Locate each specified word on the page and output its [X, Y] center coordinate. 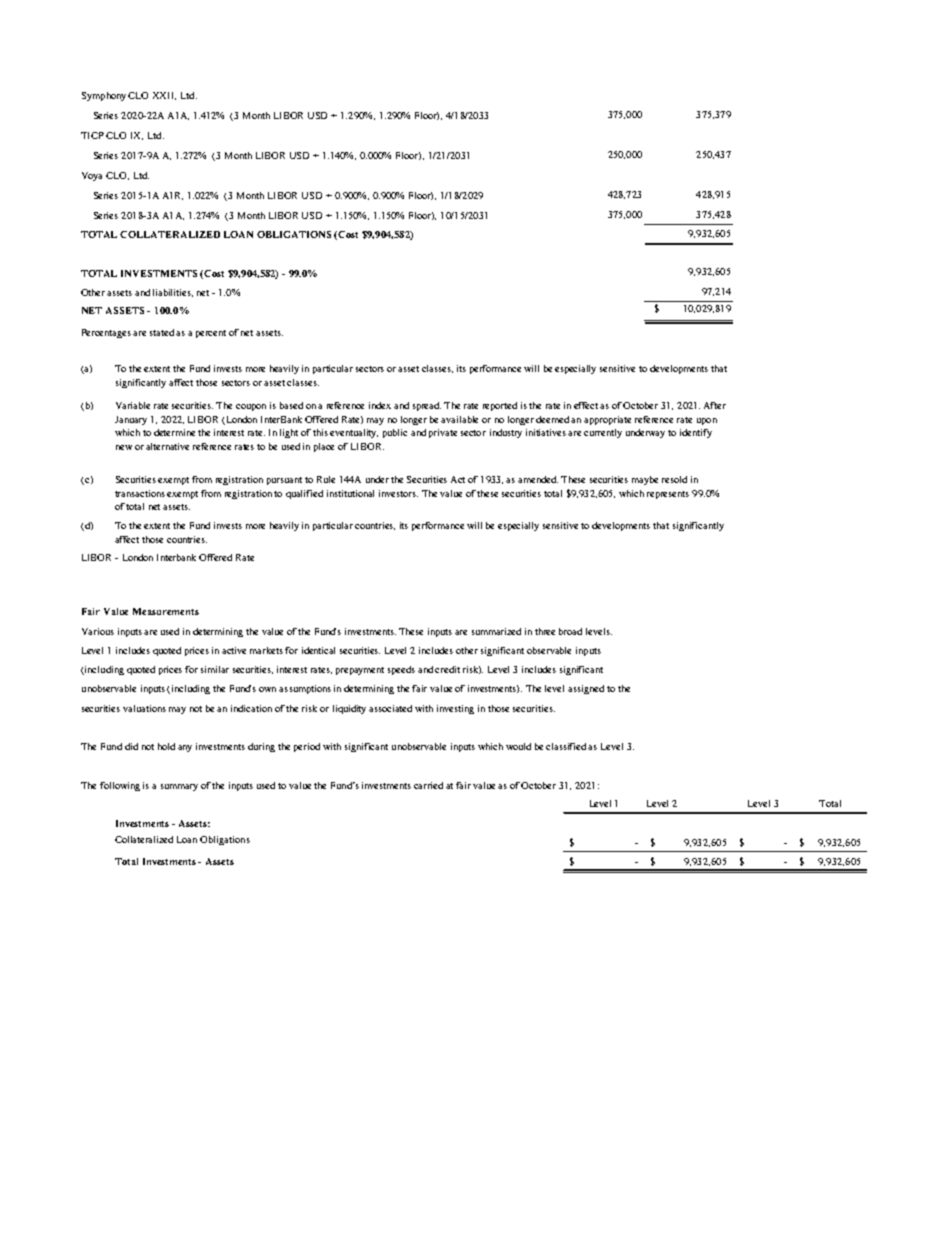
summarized [496, 631]
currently [603, 433]
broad [570, 631]
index [380, 405]
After [715, 405]
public [395, 433]
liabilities [173, 293]
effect [587, 405]
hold [166, 746]
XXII [164, 96]
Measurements [166, 611]
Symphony [105, 96]
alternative [167, 446]
